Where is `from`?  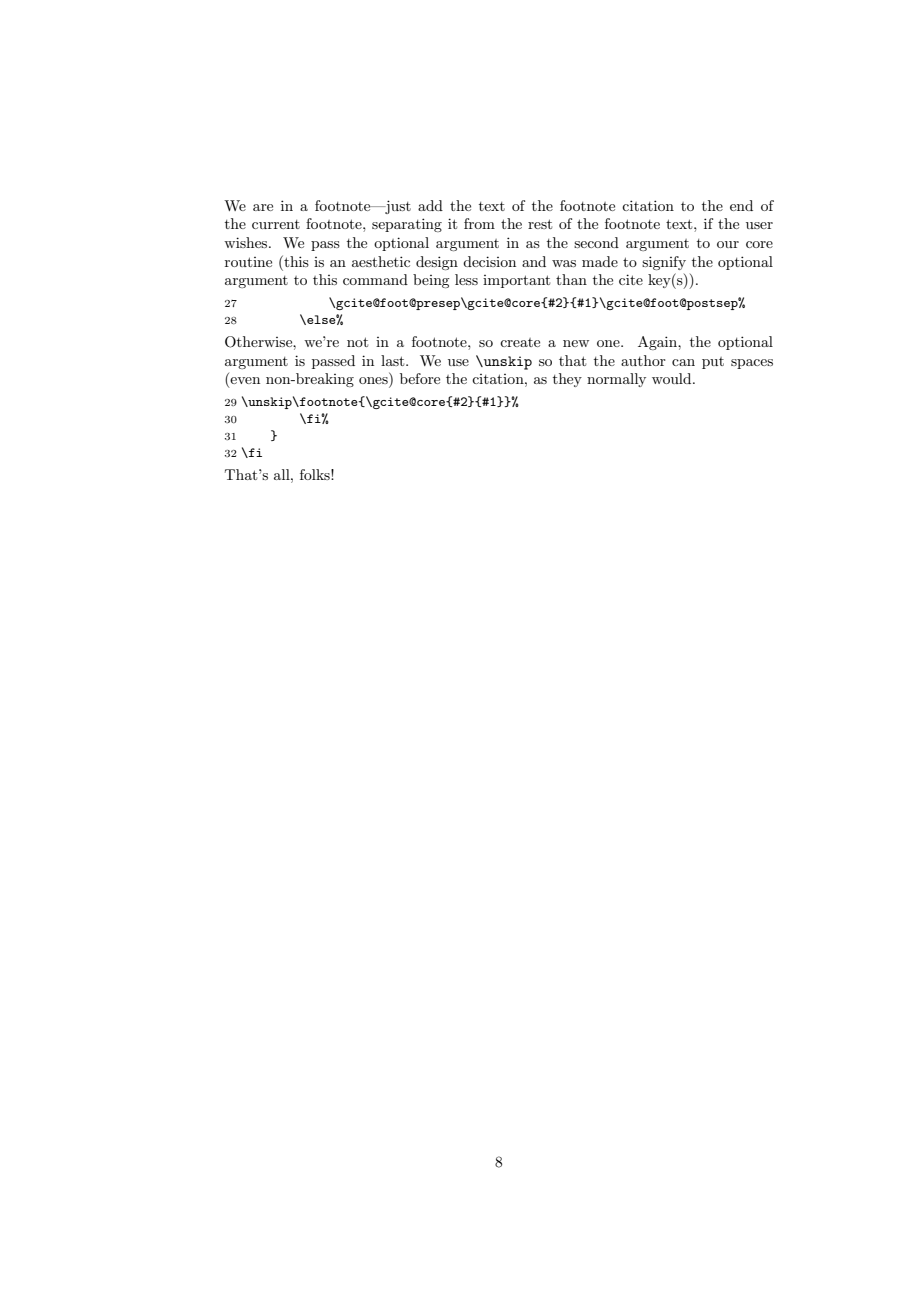 from is located at coordinates (479, 223).
